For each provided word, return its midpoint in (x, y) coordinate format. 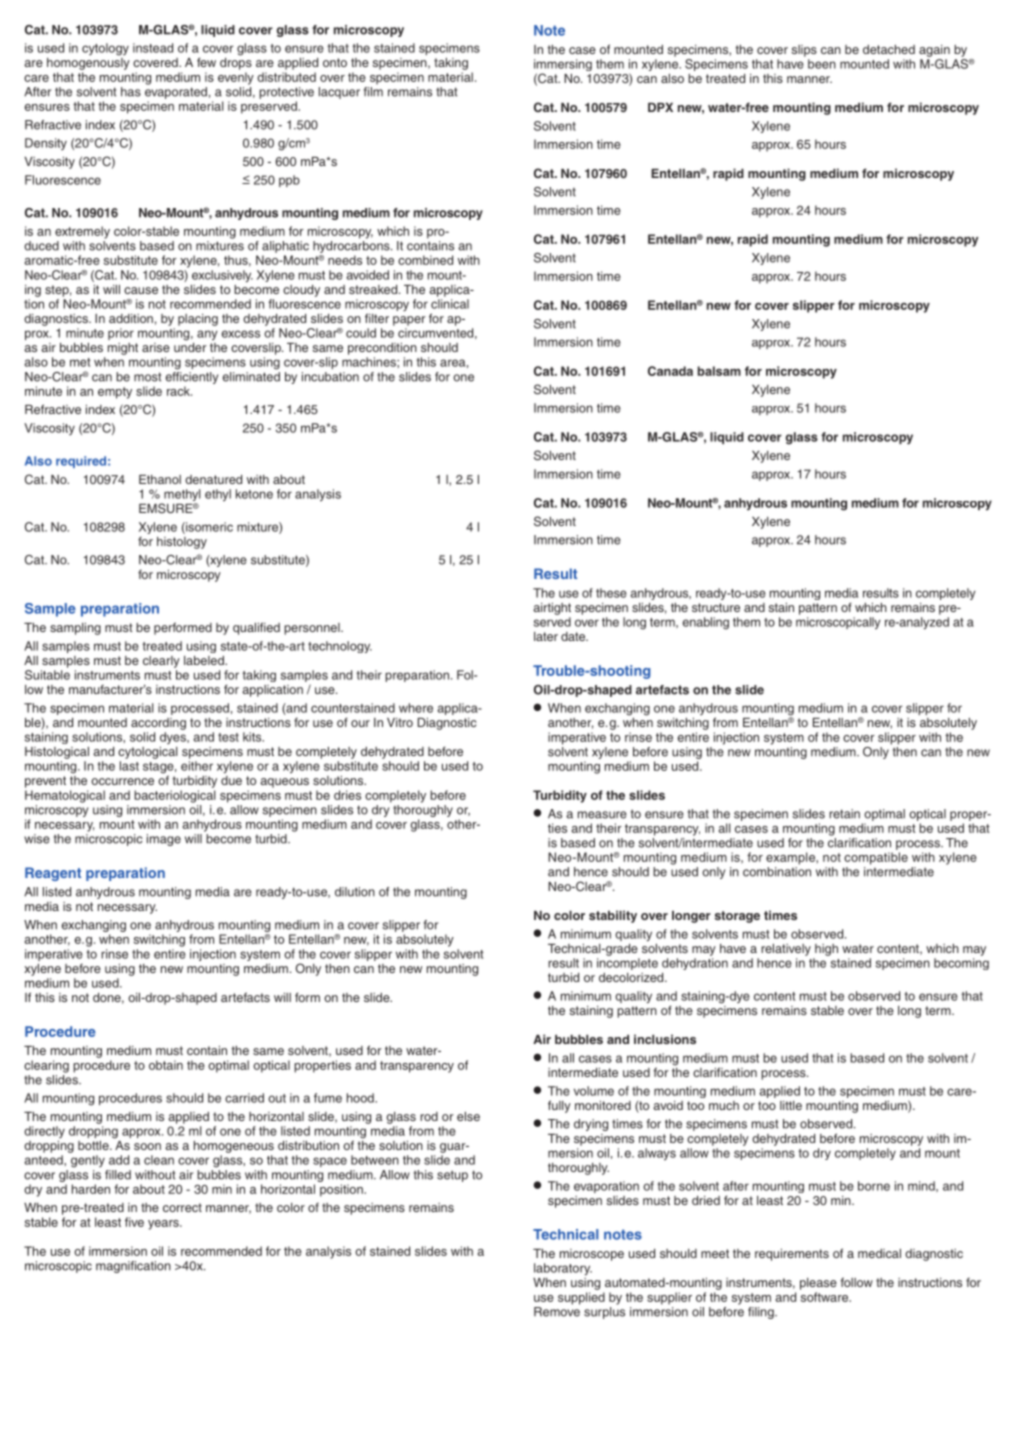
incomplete (627, 964)
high (826, 950)
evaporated (176, 93)
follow (856, 1282)
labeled (205, 660)
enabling (706, 623)
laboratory (563, 1269)
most (147, 377)
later (546, 636)
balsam (719, 371)
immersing (563, 66)
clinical (450, 304)
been (822, 64)
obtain (166, 1065)
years (164, 1225)
